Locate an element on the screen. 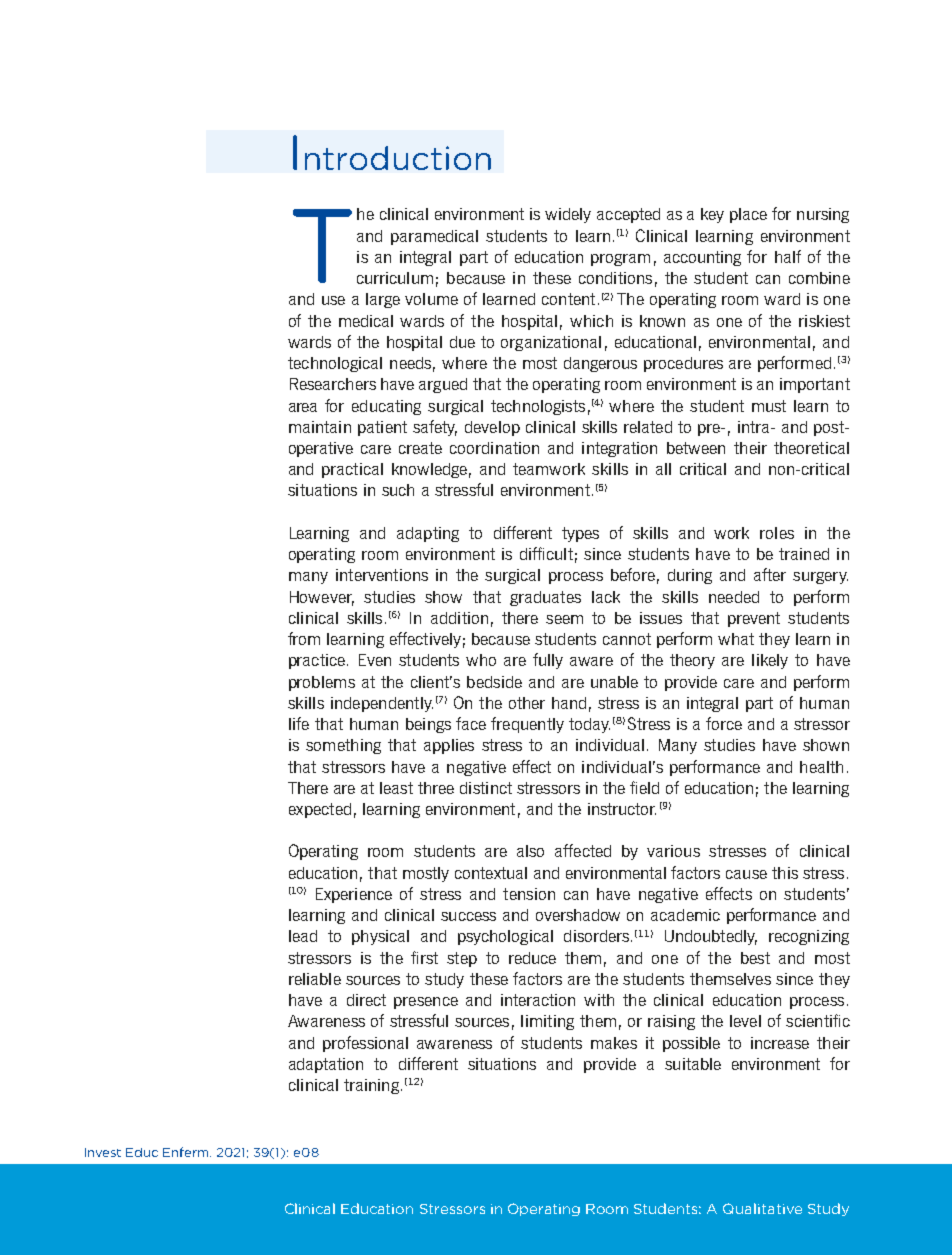  face is located at coordinates (471, 723).
